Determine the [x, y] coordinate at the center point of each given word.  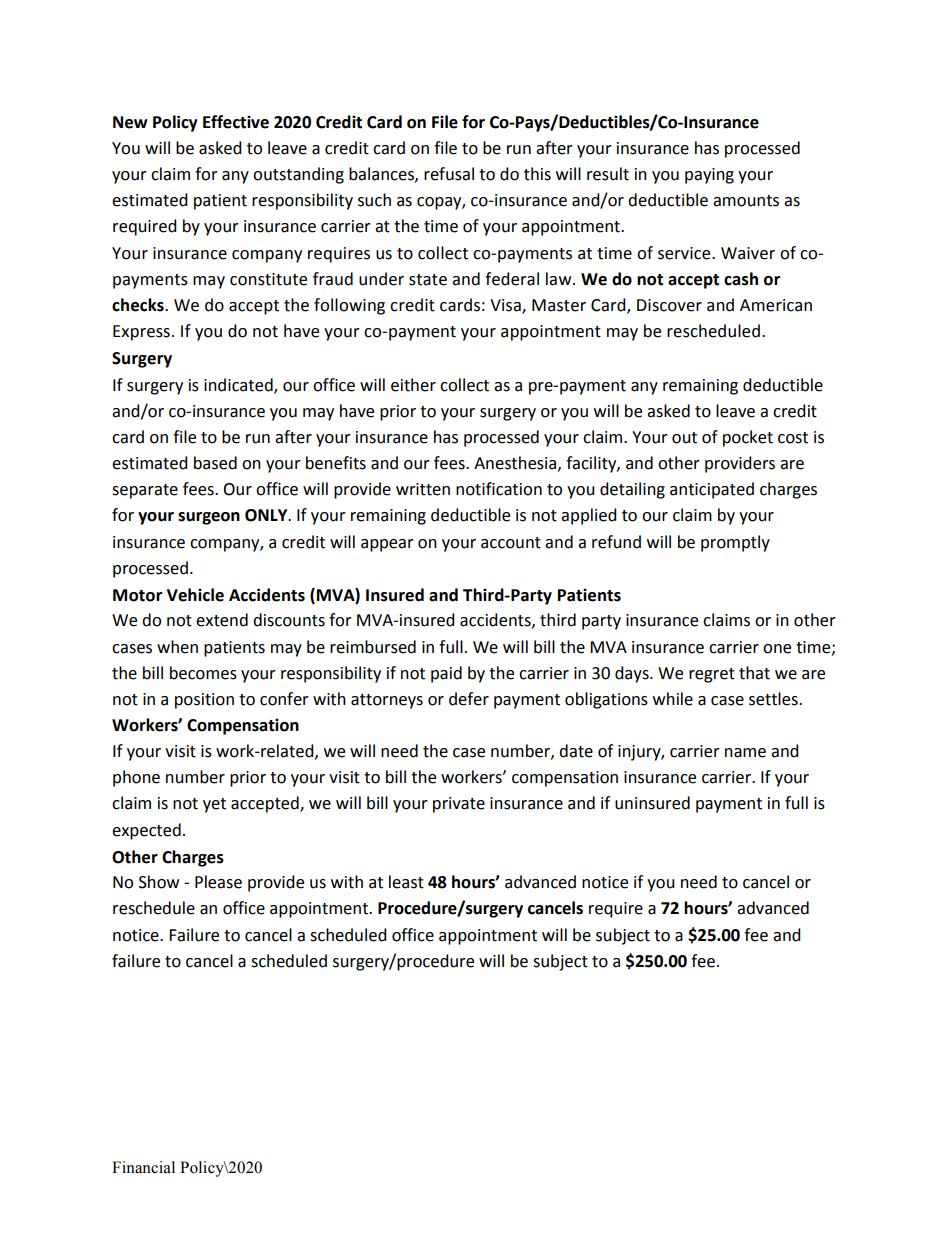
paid [446, 674]
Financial [143, 1167]
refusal [449, 174]
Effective [236, 122]
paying [709, 176]
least [406, 882]
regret [712, 675]
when [177, 647]
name [745, 753]
